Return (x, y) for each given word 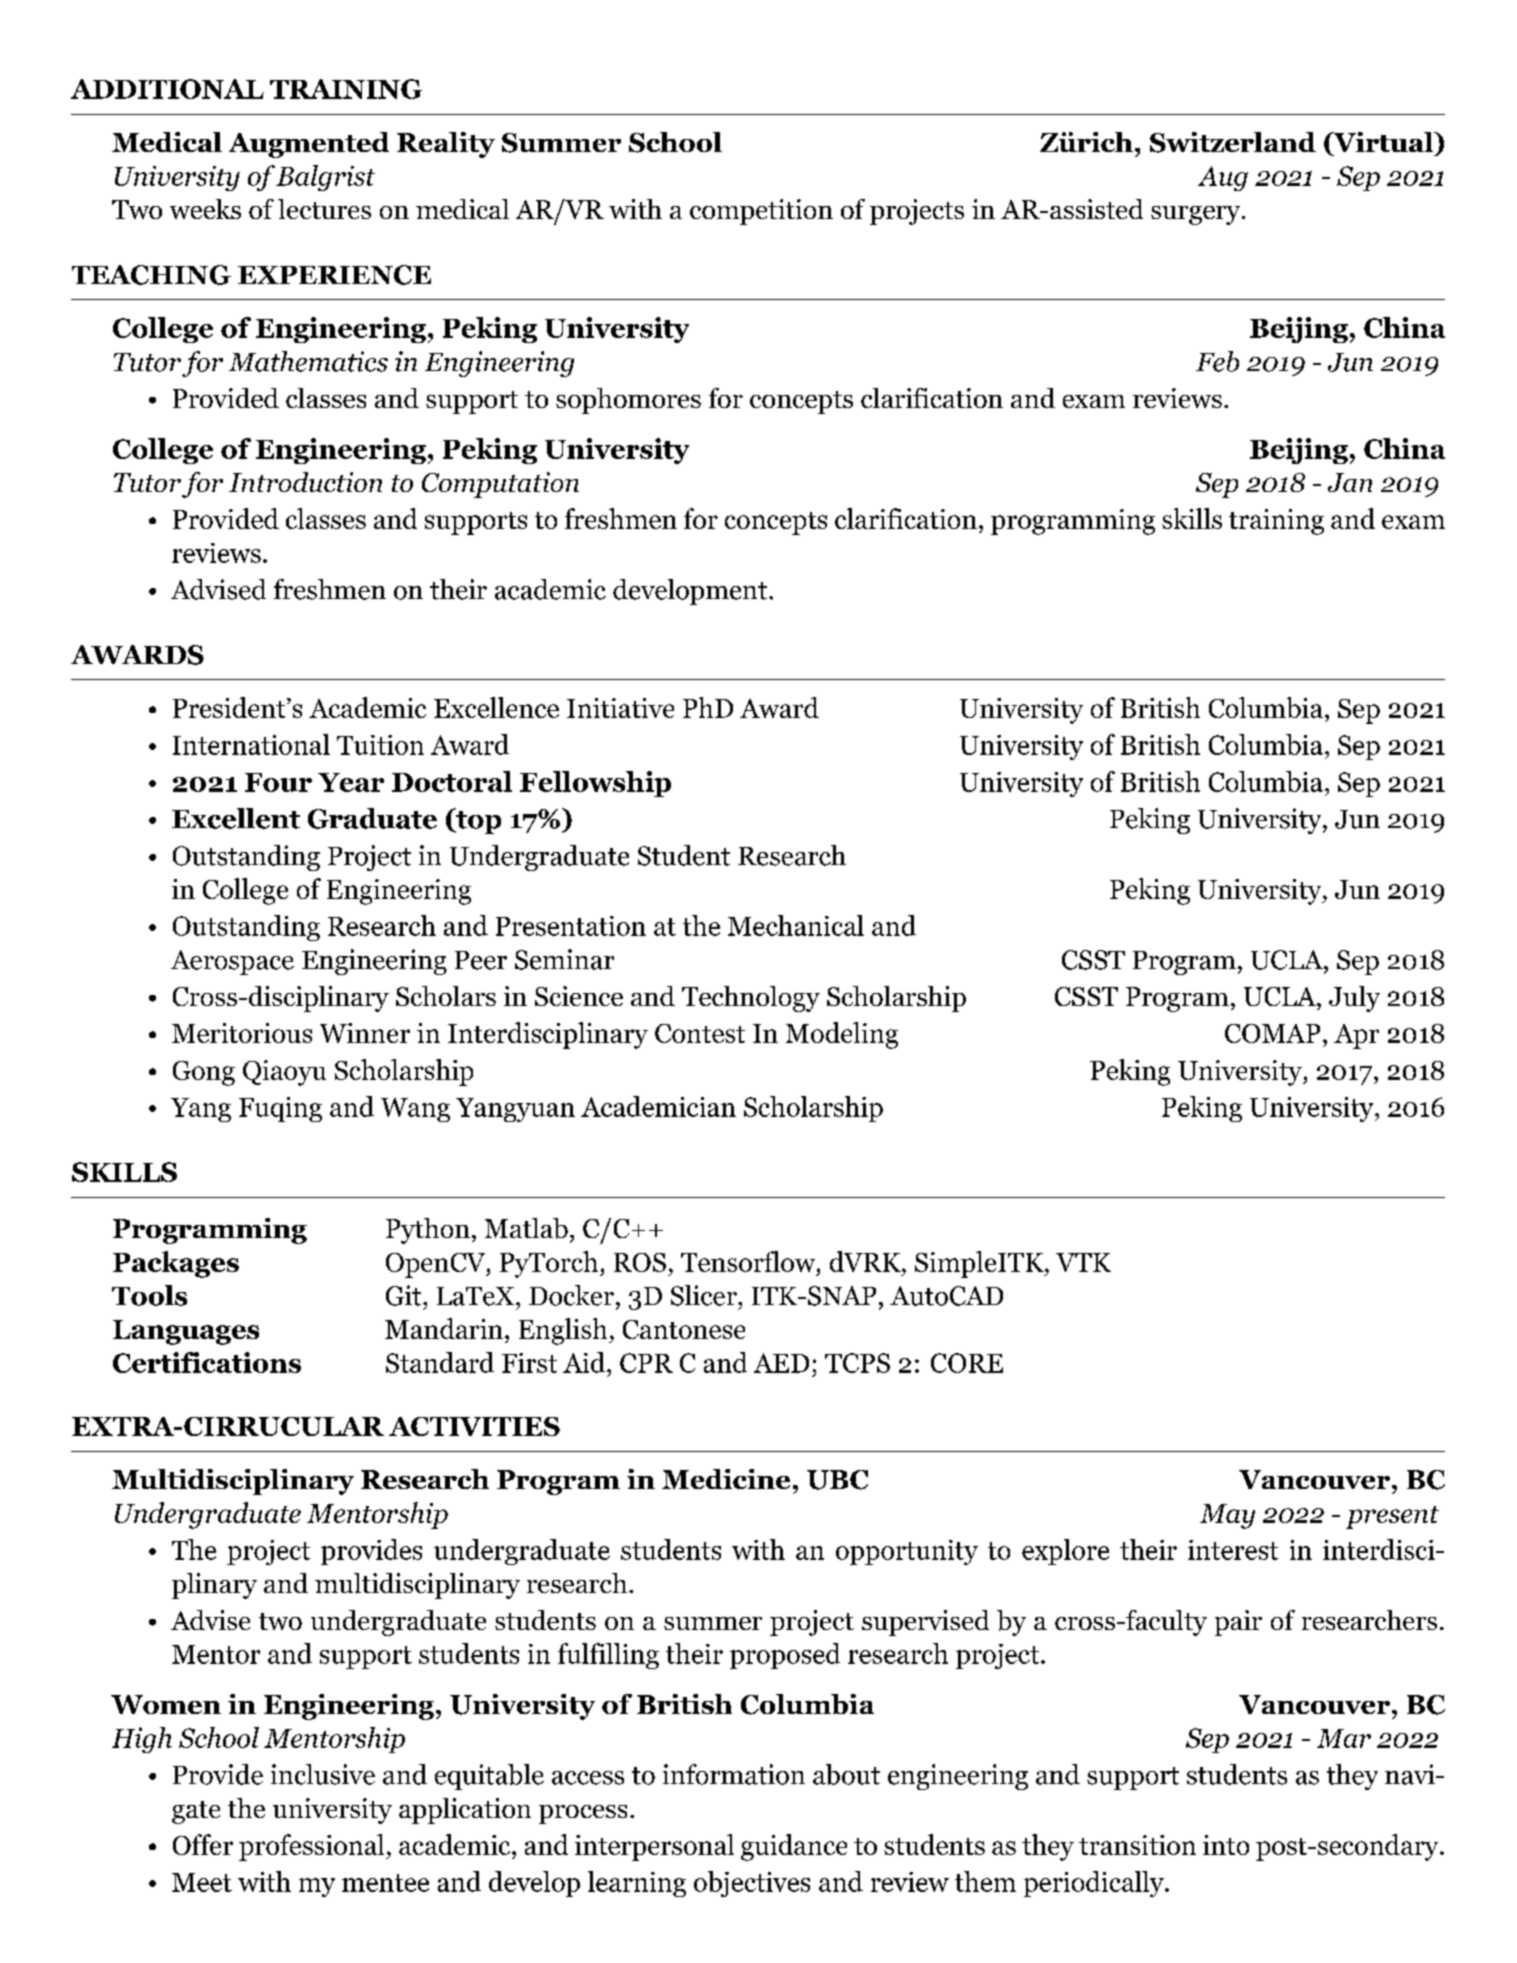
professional (313, 1847)
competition (761, 212)
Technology (751, 999)
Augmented (309, 145)
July (1354, 999)
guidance (794, 1847)
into (1226, 1845)
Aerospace (232, 962)
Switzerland (1233, 142)
